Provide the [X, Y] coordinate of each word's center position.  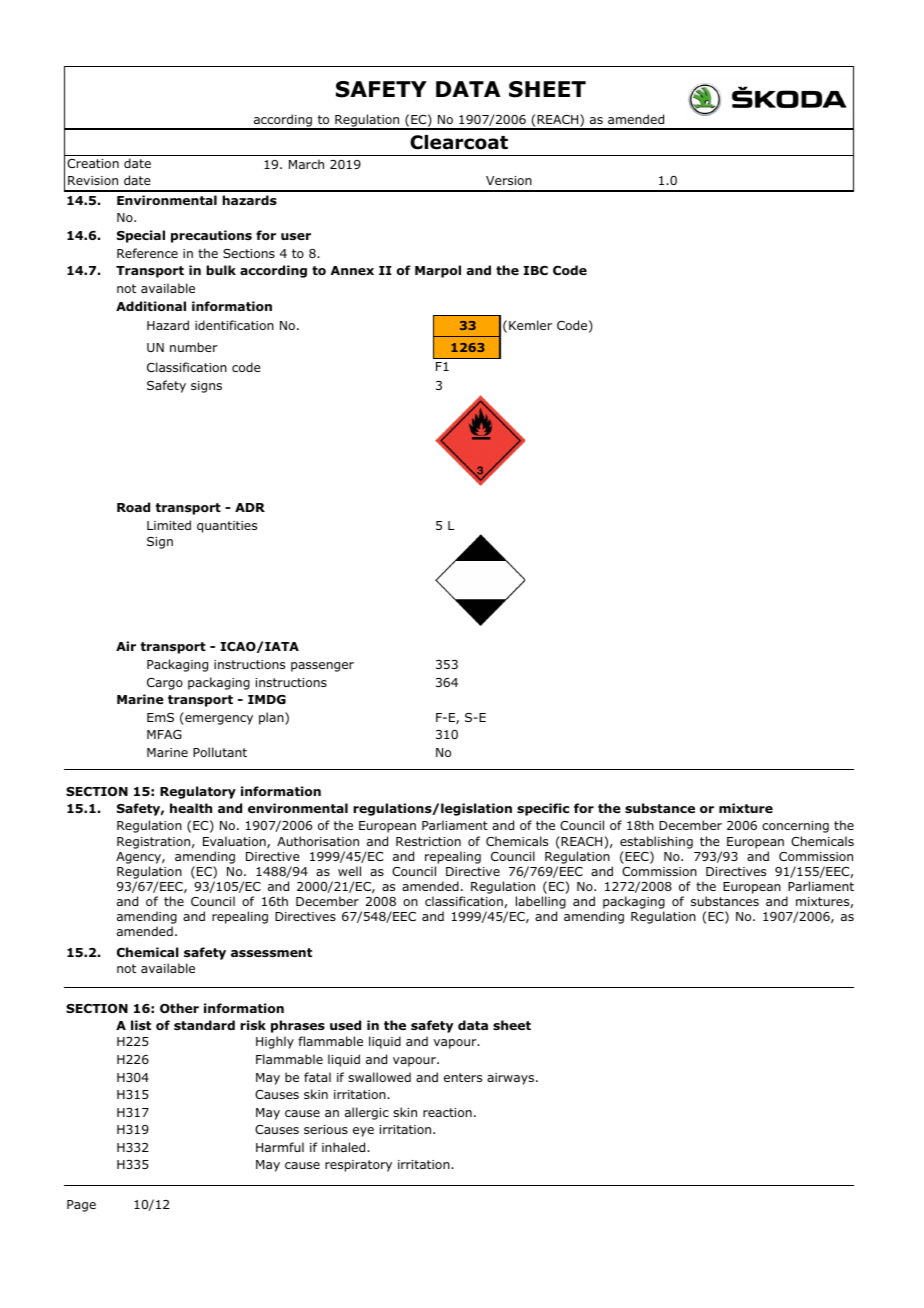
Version [509, 180]
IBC [535, 270]
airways [510, 1079]
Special [141, 236]
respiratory [358, 1166]
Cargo [165, 684]
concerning [795, 827]
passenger [322, 667]
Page [81, 1206]
